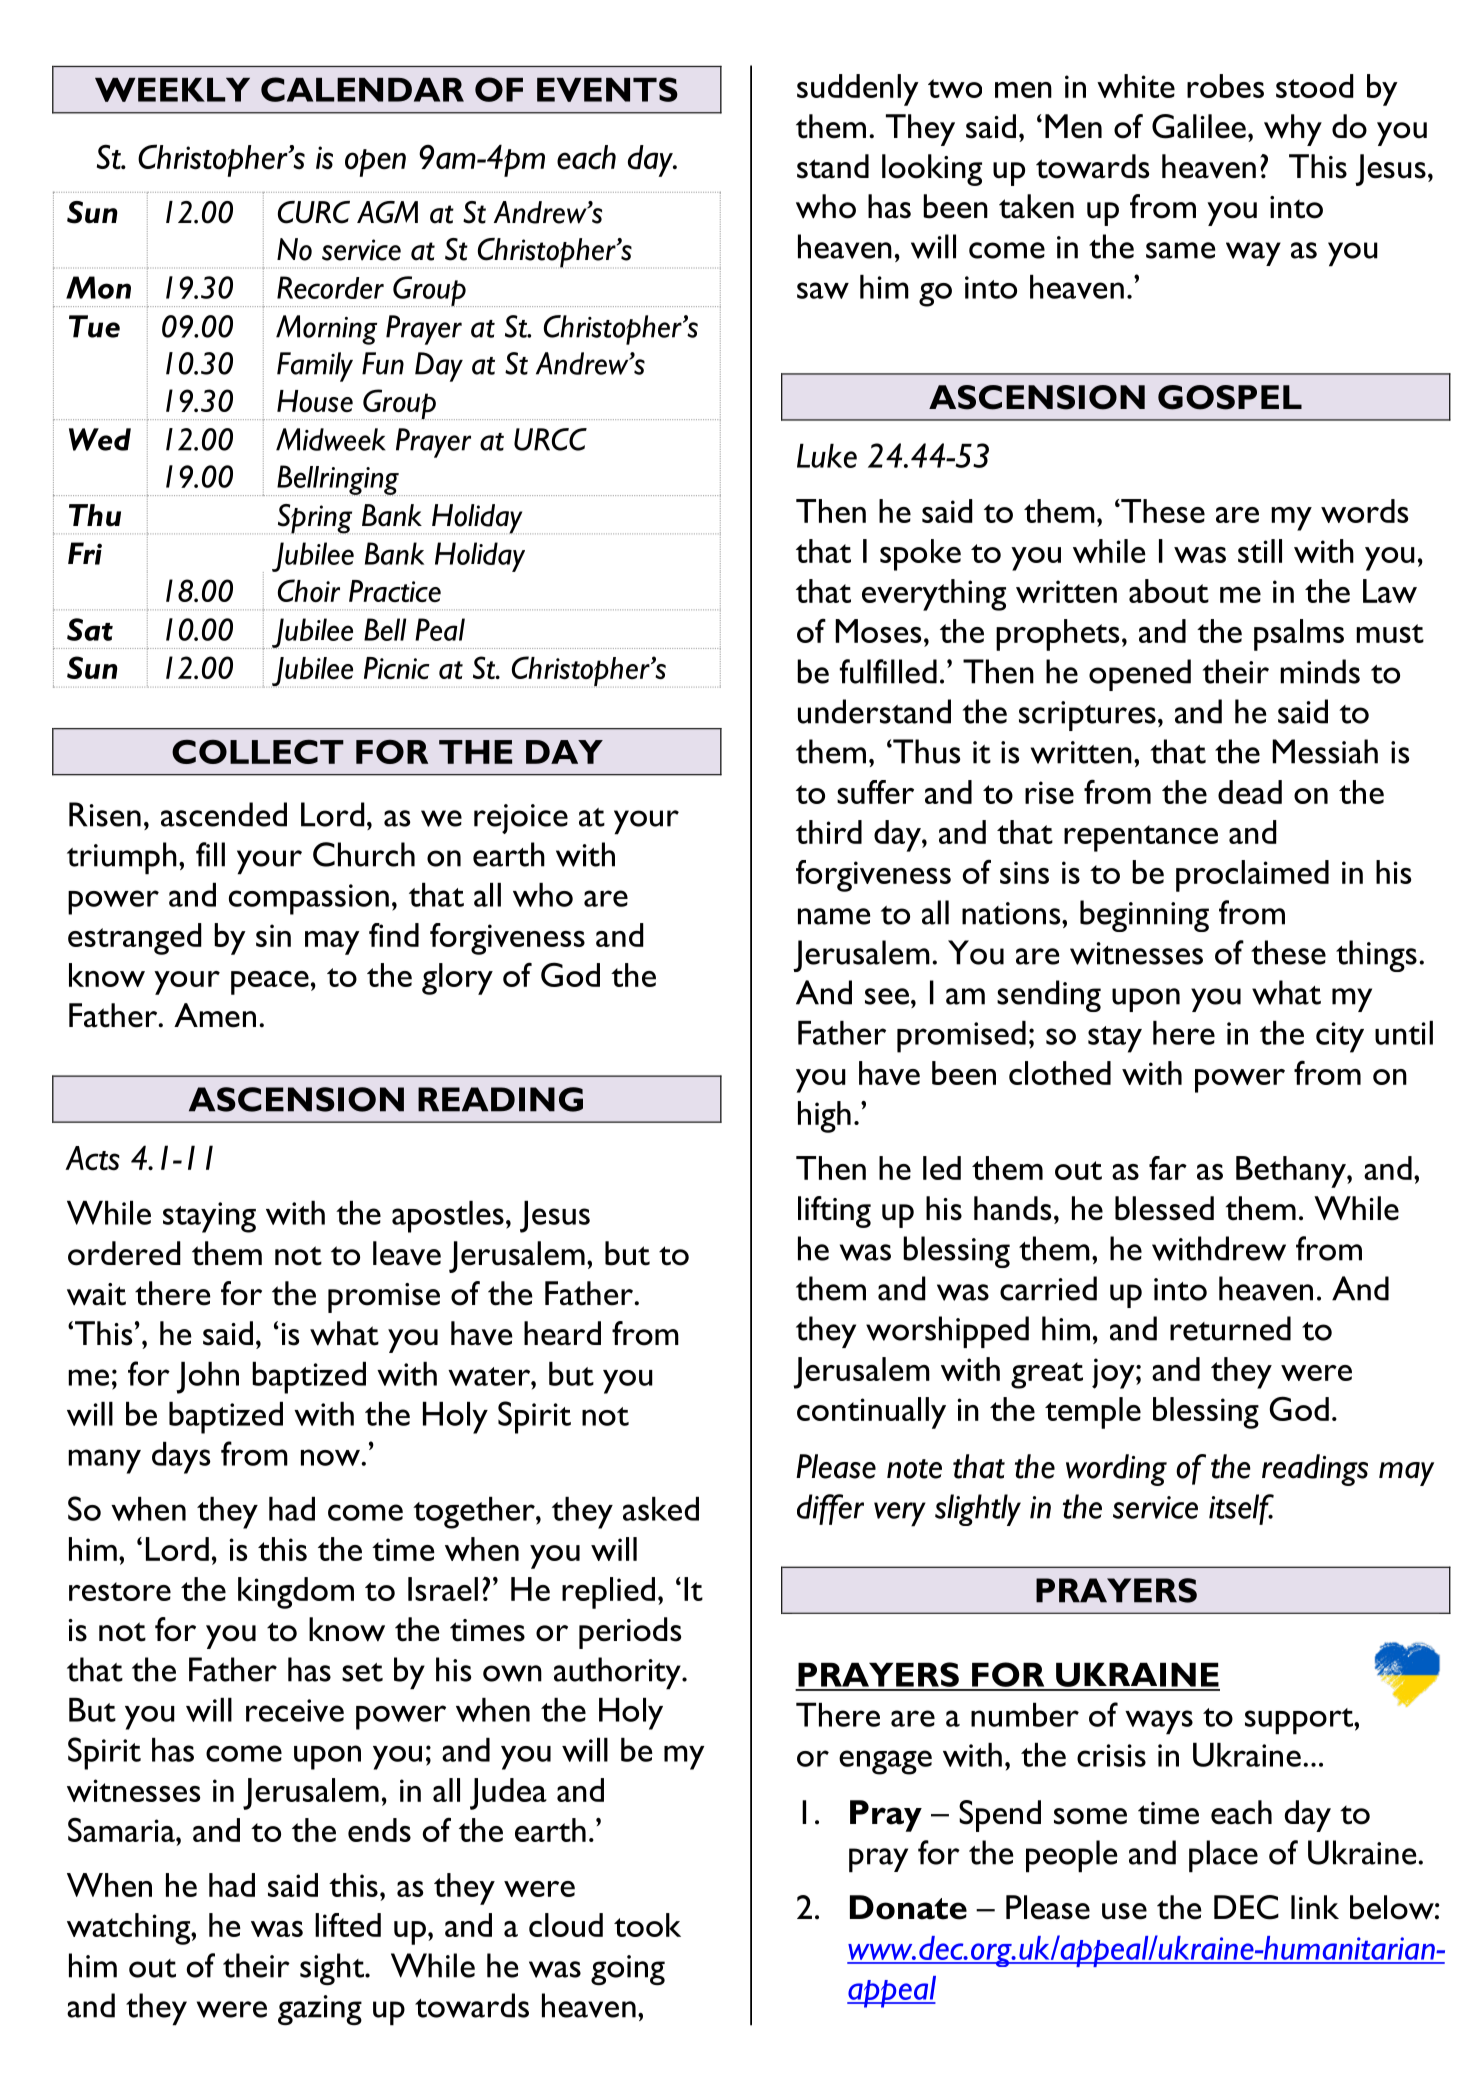 Image resolution: width=1472 pixels, height=2082 pixels. I want to click on continually, so click(871, 1413).
